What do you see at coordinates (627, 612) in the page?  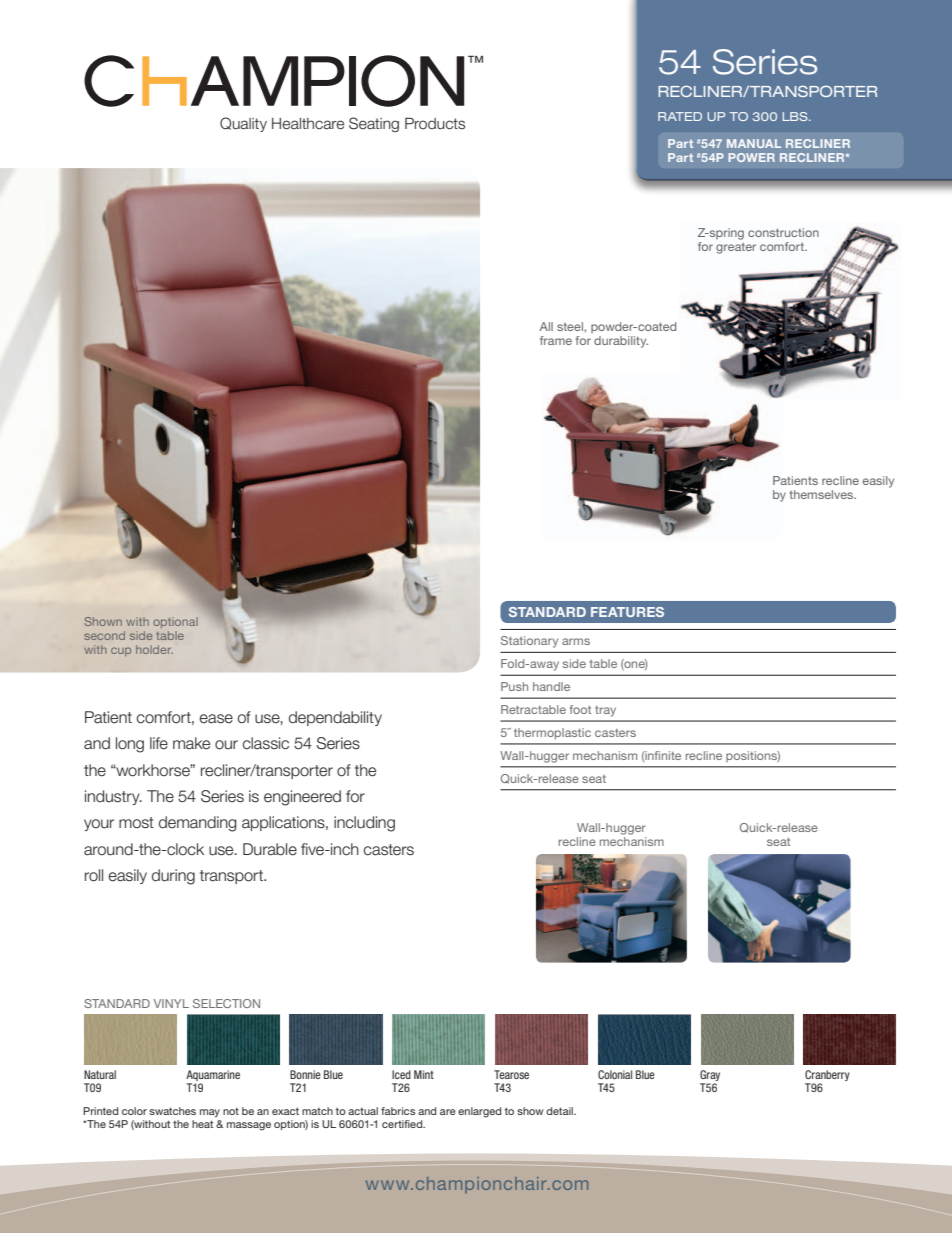 I see `FEATURES` at bounding box center [627, 612].
